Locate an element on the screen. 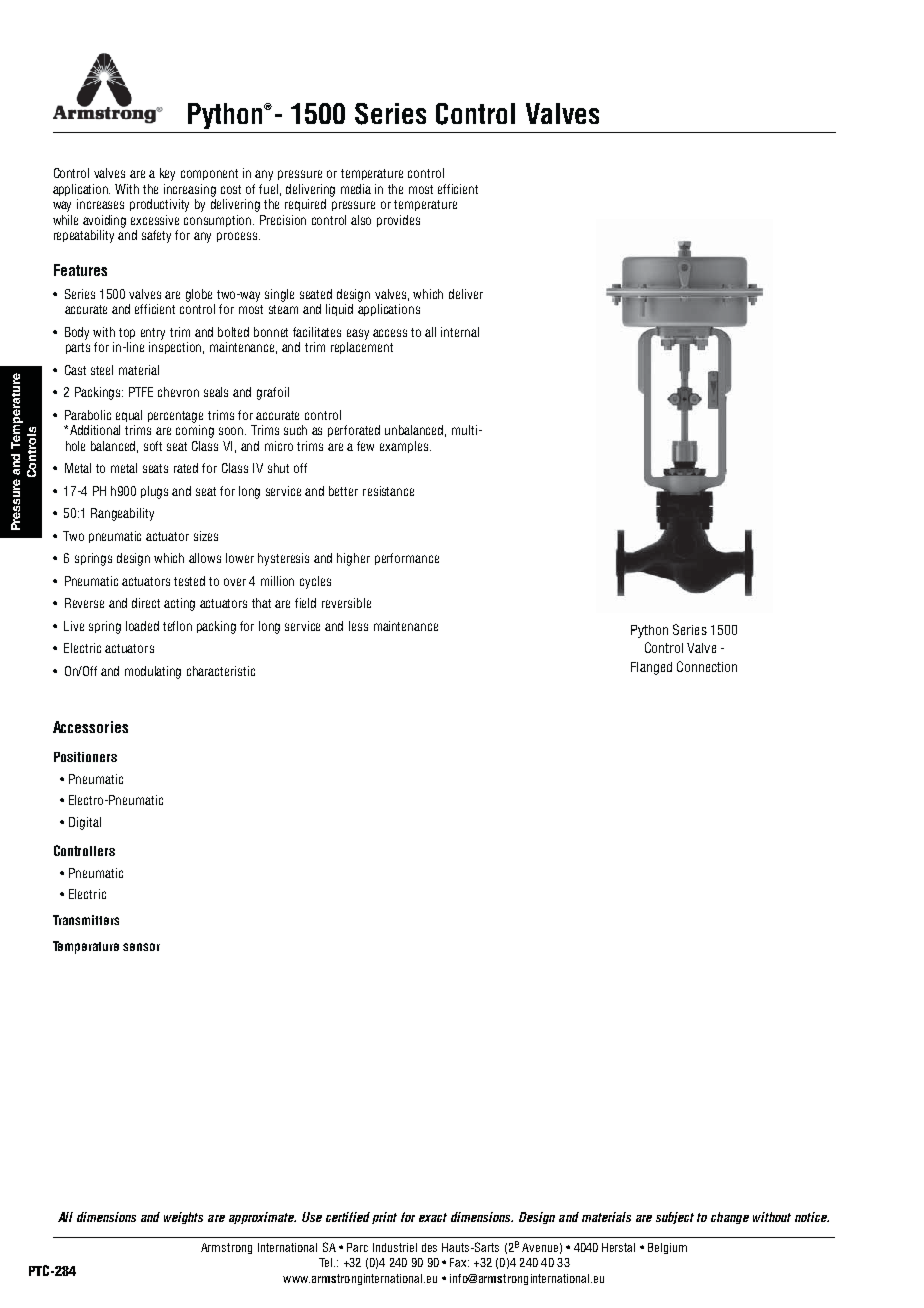 Image resolution: width=924 pixels, height=1308 pixels. change is located at coordinates (730, 1218).
